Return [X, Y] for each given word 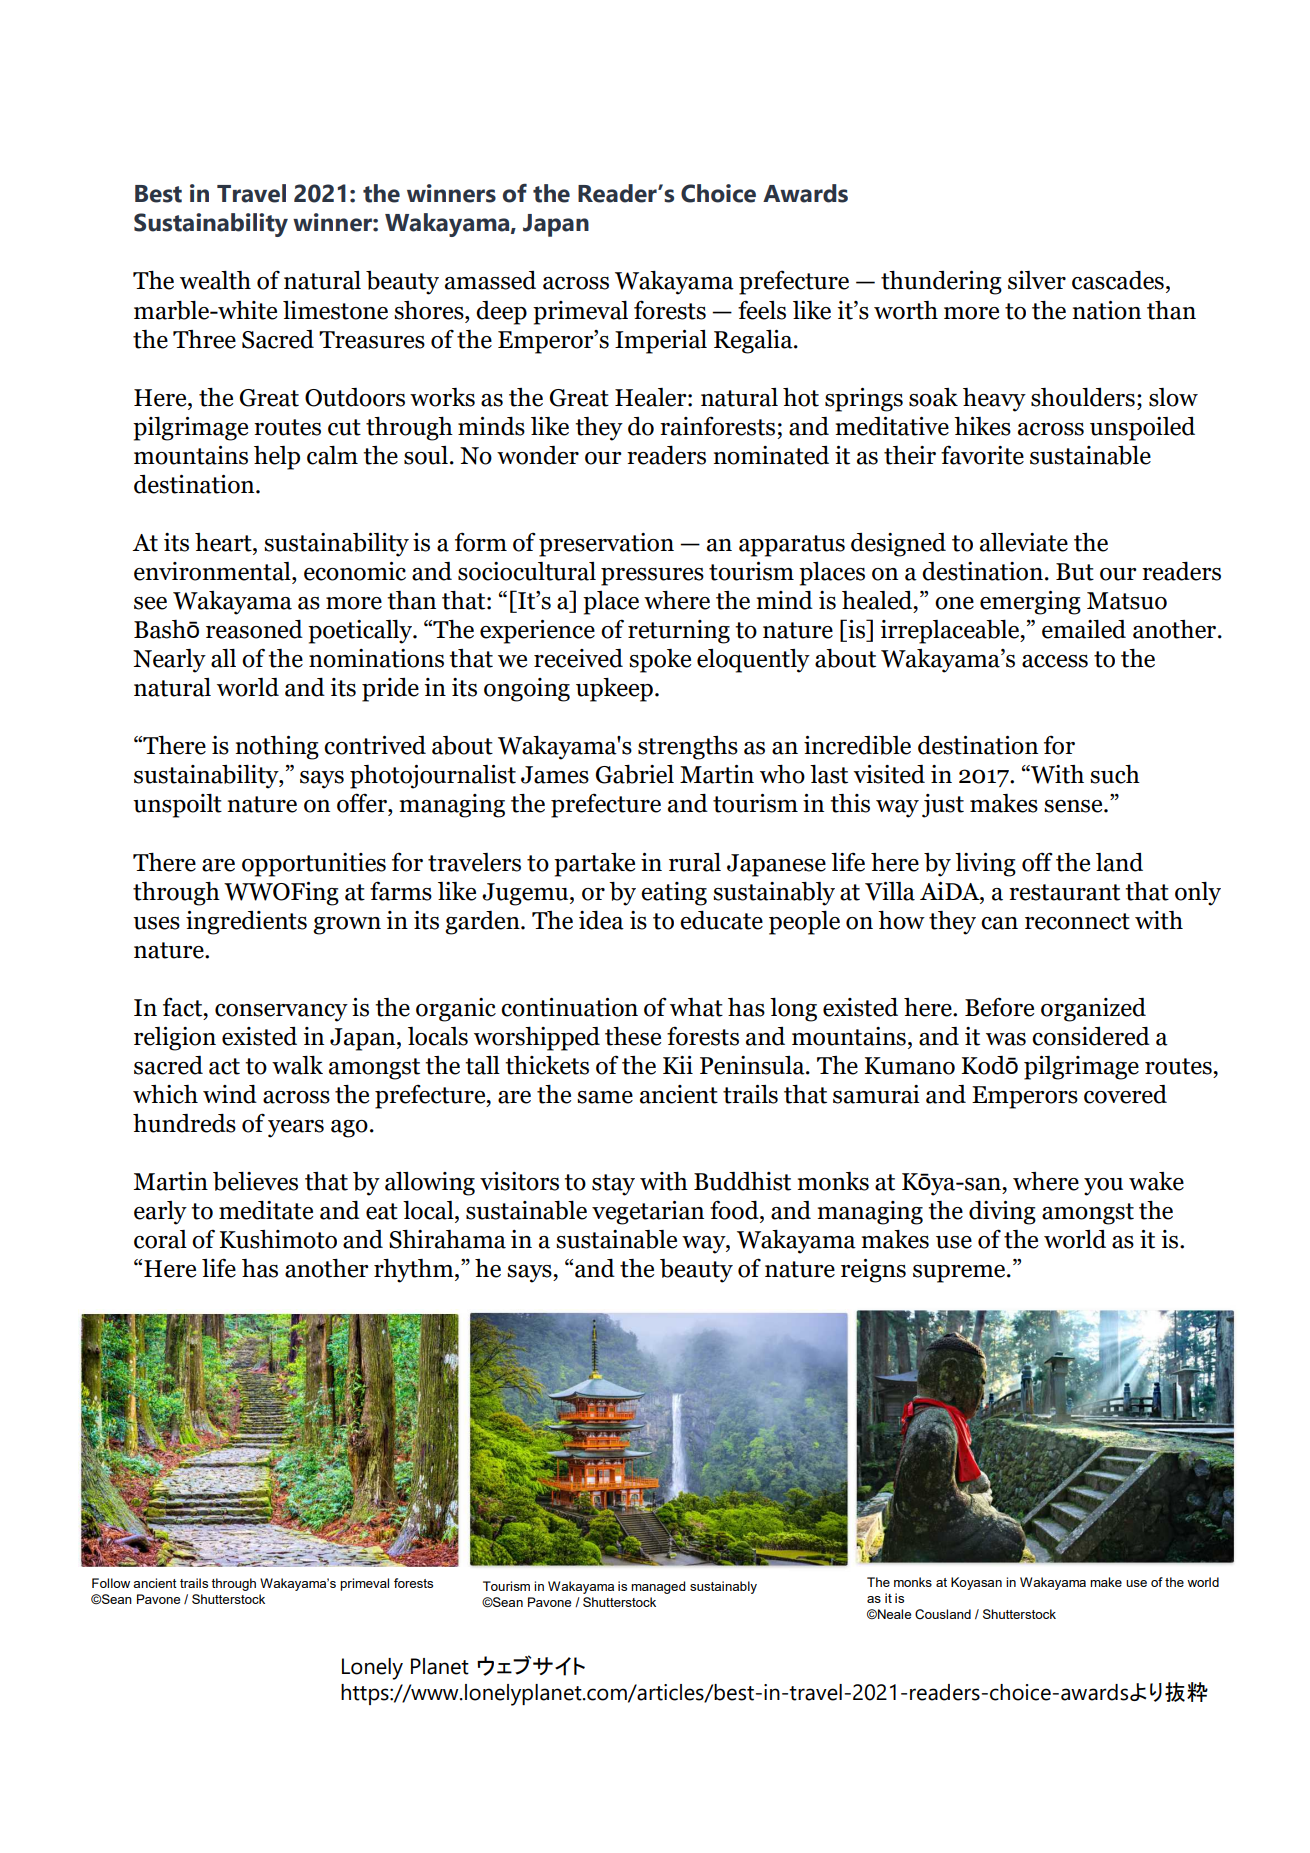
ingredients [246, 923]
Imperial [661, 342]
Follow [111, 1583]
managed [658, 1587]
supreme [960, 1274]
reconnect [1077, 921]
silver [1037, 280]
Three [204, 339]
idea [601, 920]
